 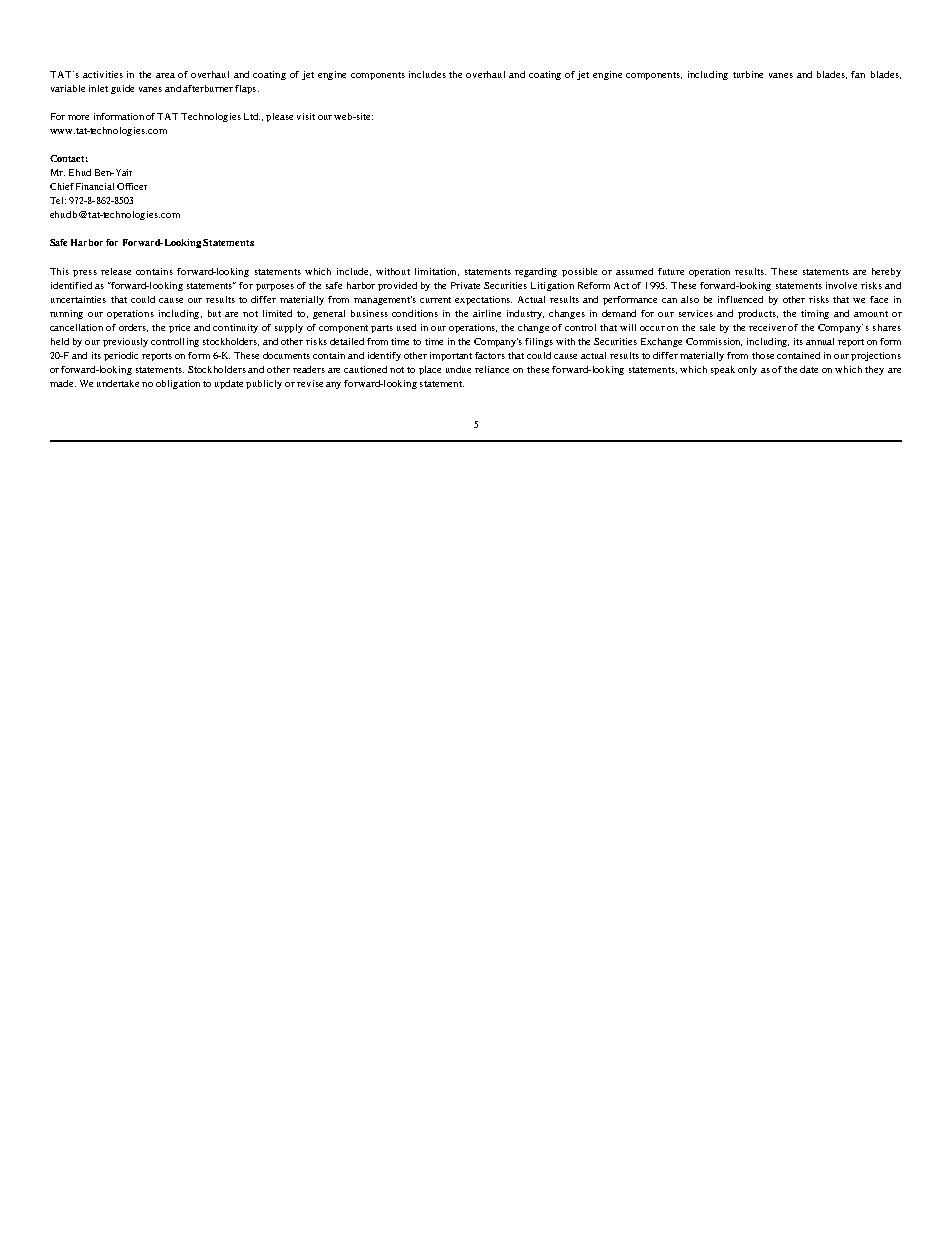 I want to click on fan, so click(x=858, y=74).
